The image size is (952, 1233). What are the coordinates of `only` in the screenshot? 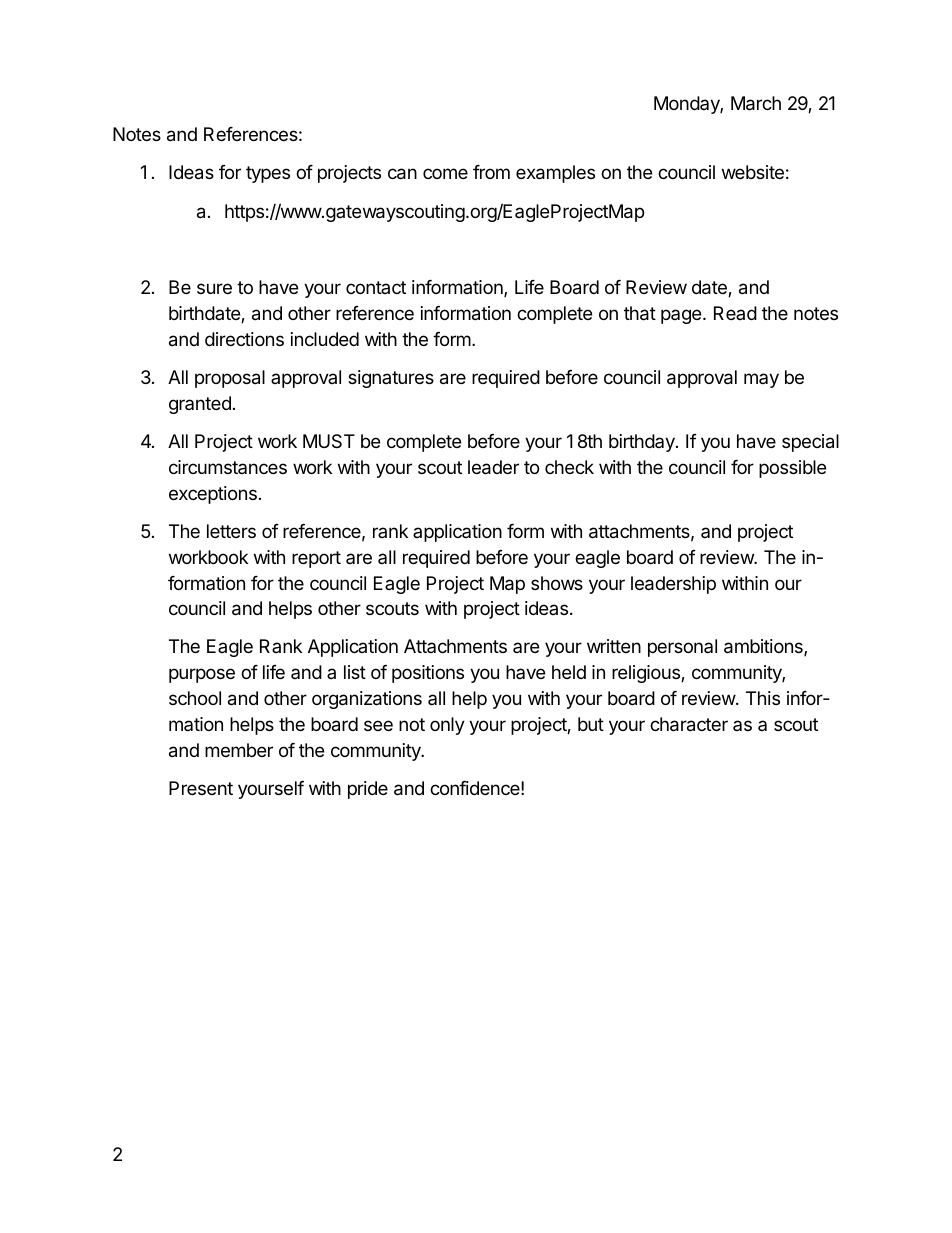 It's located at (447, 726).
